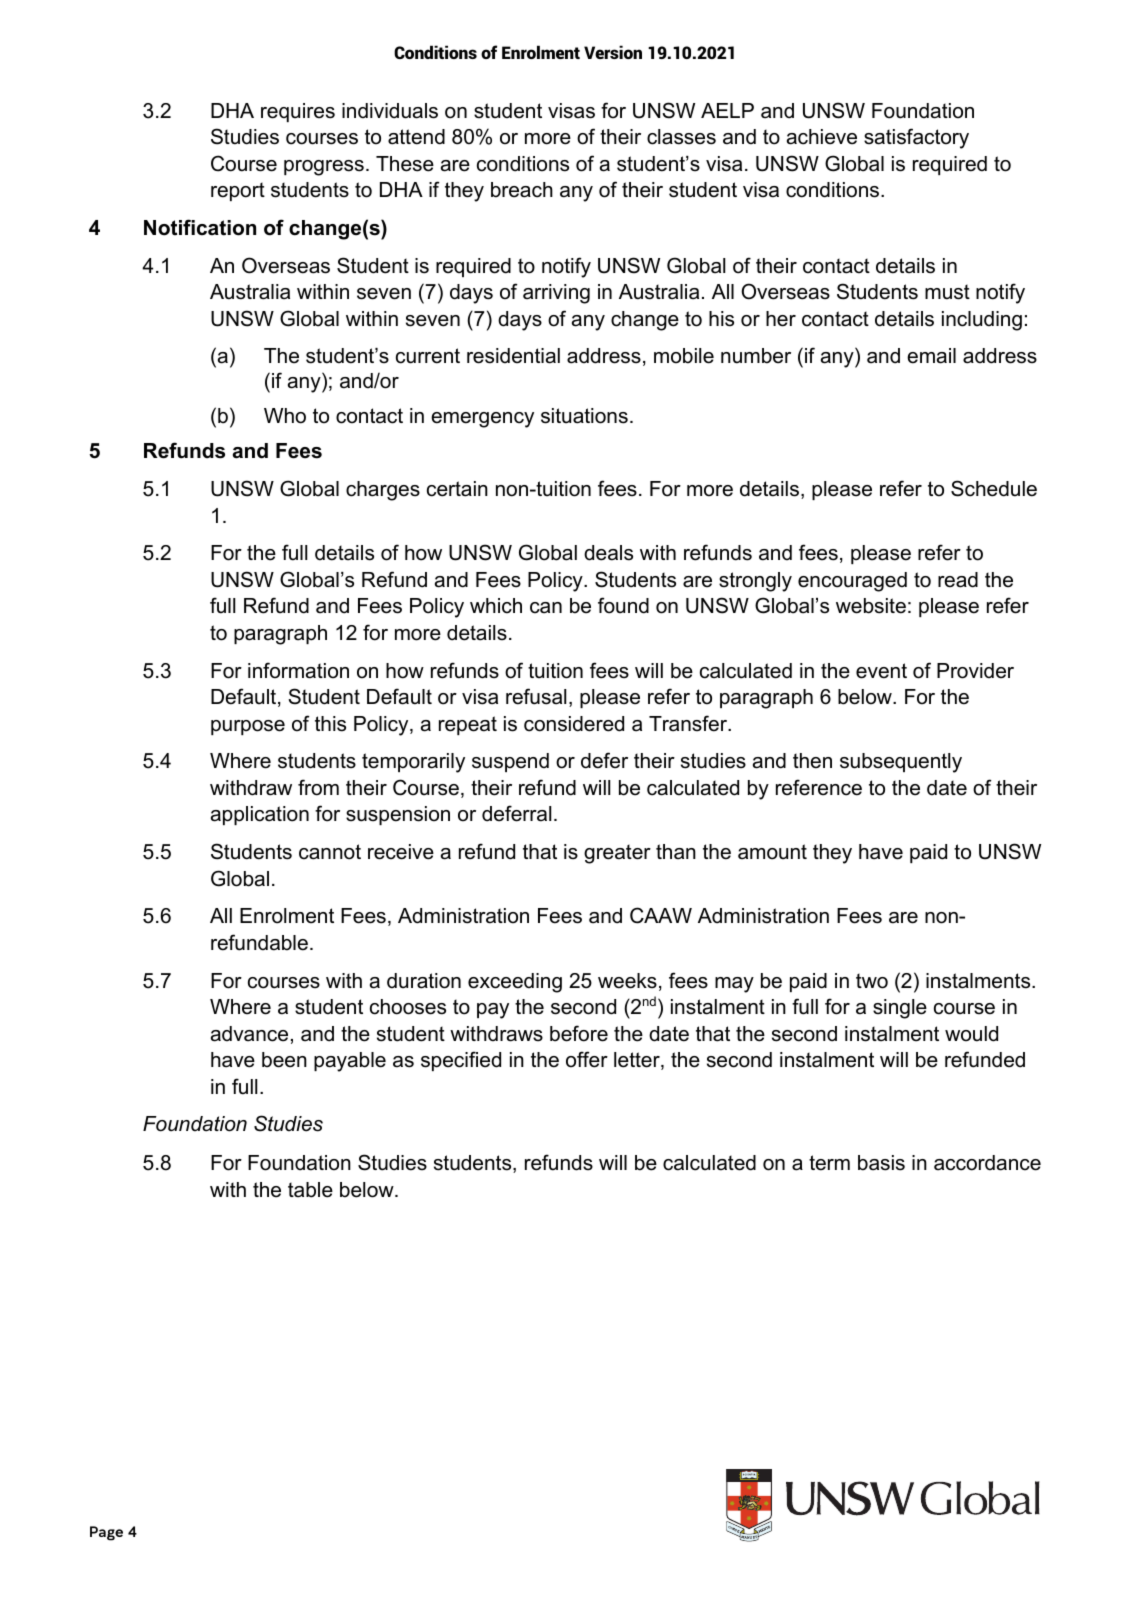 This screenshot has width=1130, height=1600. I want to click on basis, so click(881, 1163).
